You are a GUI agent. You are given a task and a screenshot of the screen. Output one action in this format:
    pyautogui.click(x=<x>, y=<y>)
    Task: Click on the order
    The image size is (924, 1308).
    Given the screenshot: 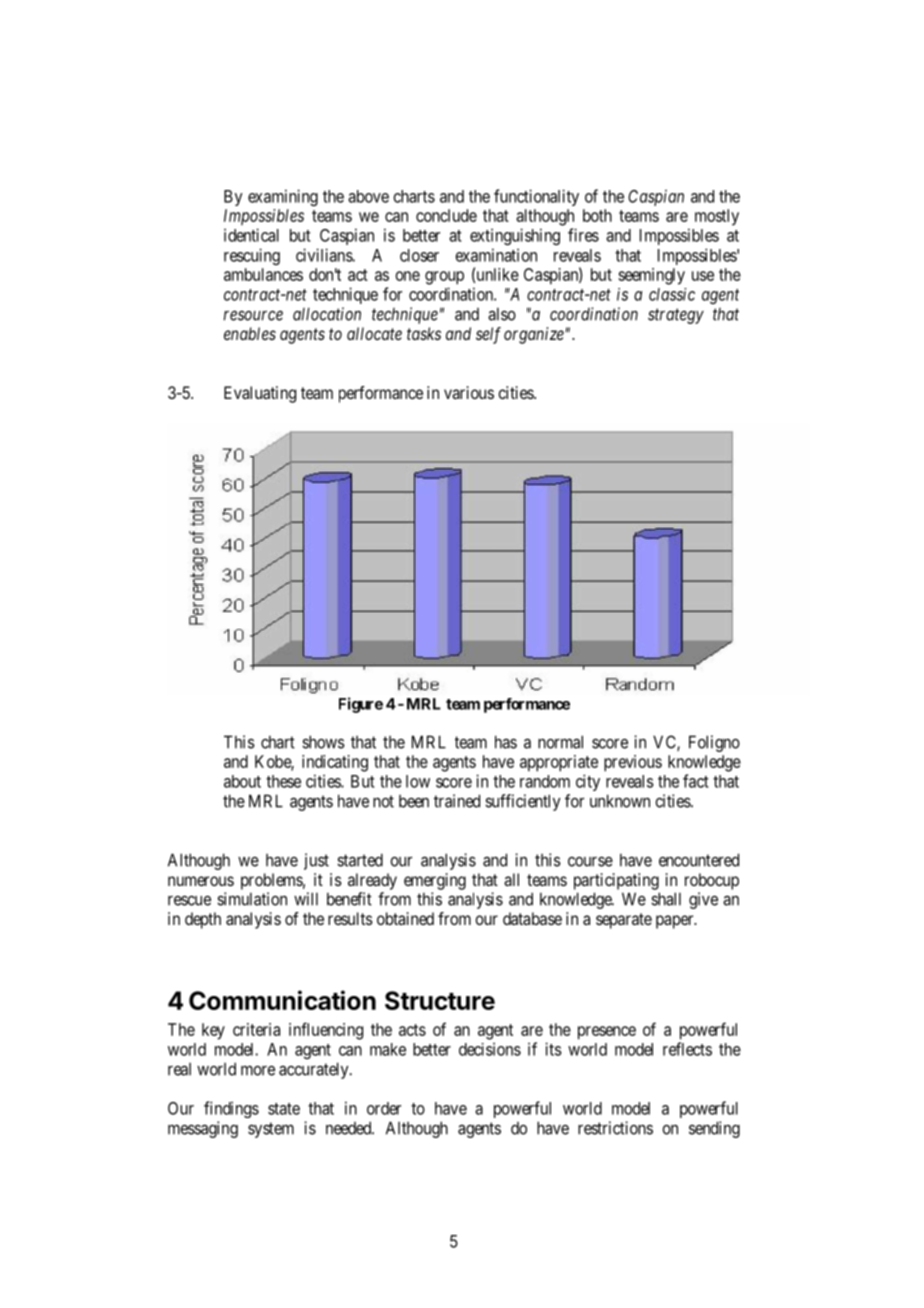 What is the action you would take?
    pyautogui.click(x=384, y=1108)
